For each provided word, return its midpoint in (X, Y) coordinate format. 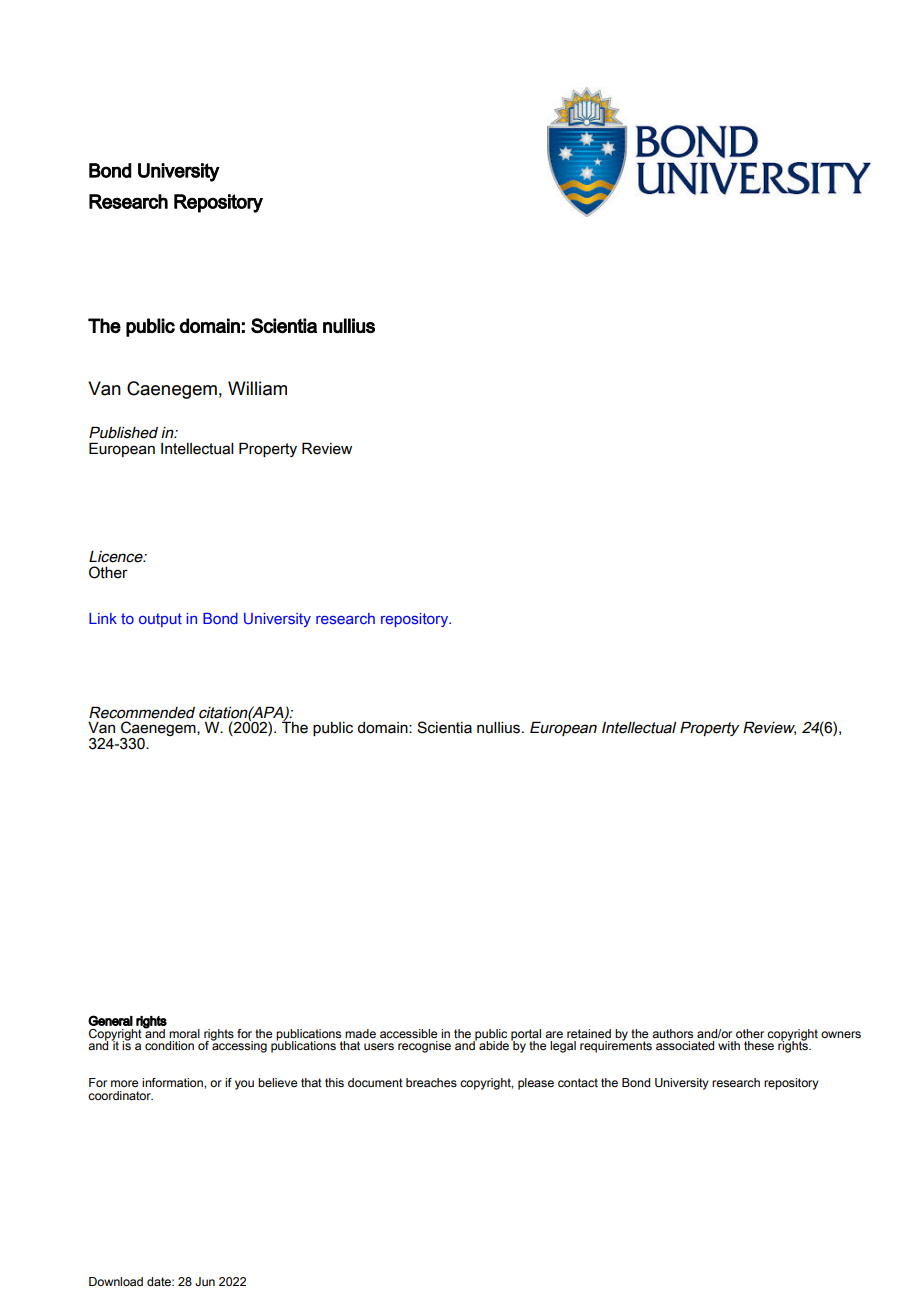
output (160, 620)
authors (672, 1034)
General (110, 1020)
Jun (205, 1281)
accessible (408, 1033)
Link (103, 618)
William (257, 388)
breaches (431, 1082)
